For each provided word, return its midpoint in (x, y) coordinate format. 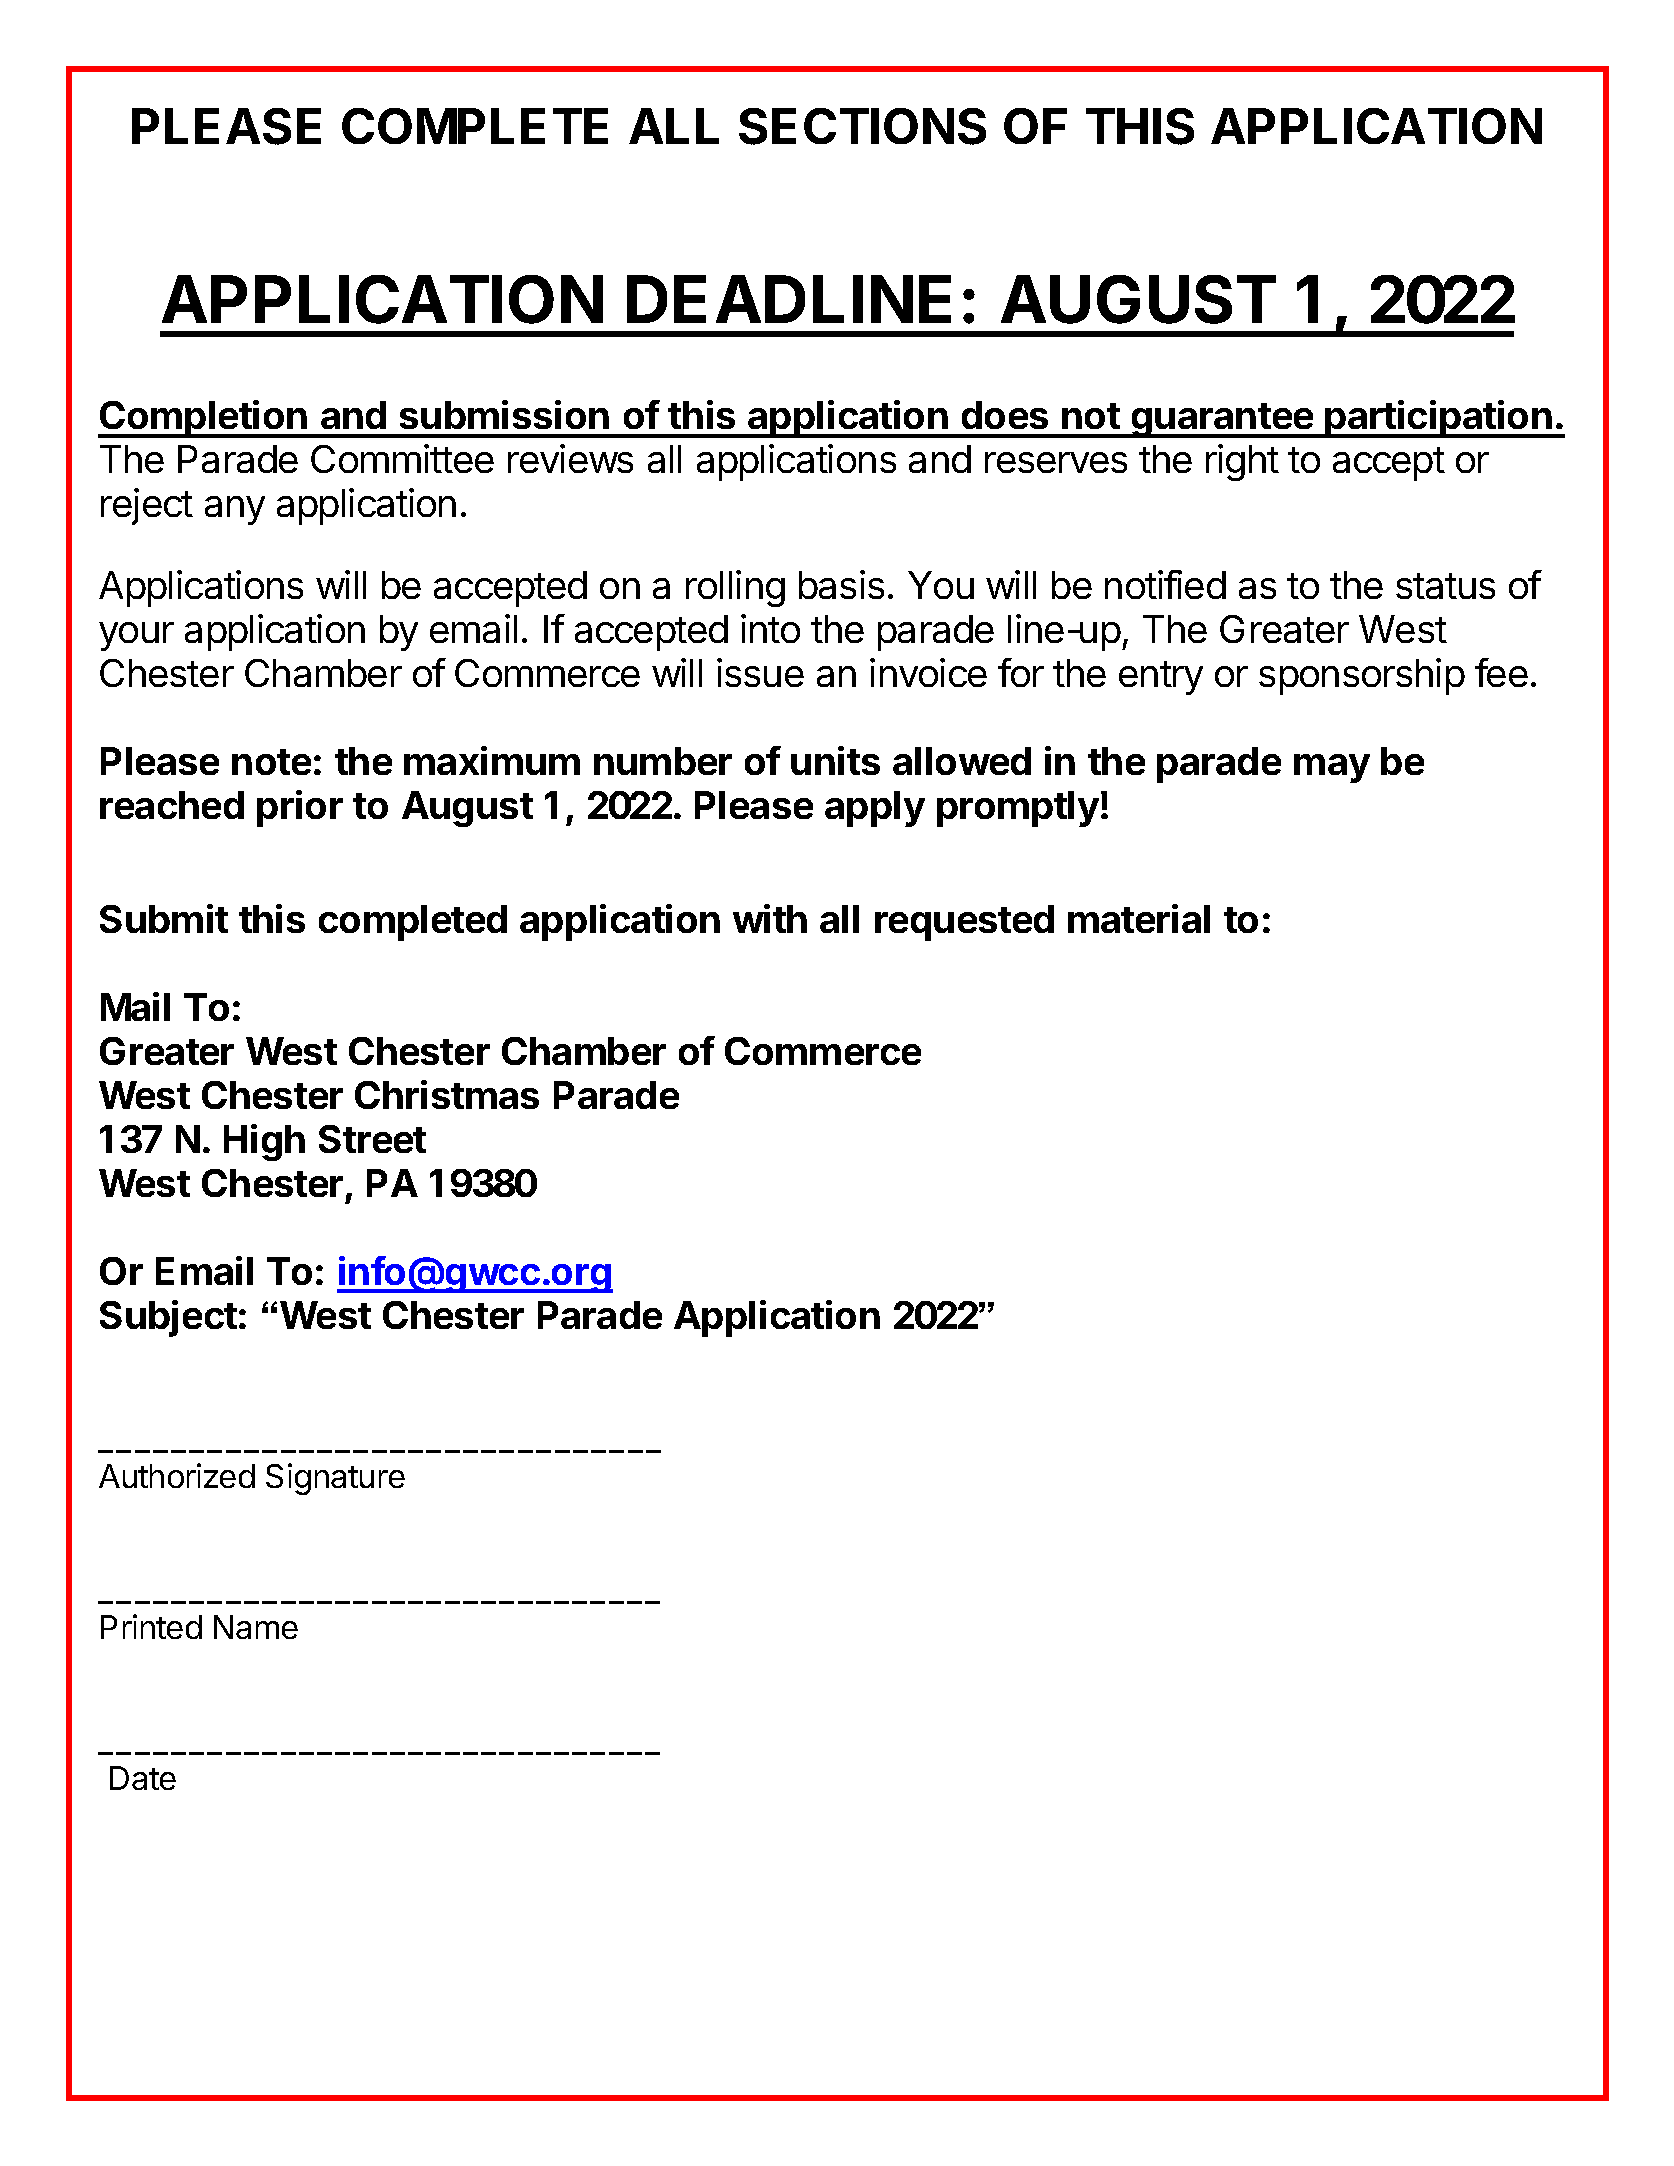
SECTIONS (862, 126)
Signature (335, 1479)
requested (964, 923)
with (770, 918)
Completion (203, 419)
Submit (164, 918)
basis (841, 584)
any (235, 510)
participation (1439, 419)
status (1445, 586)
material (1139, 918)
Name (256, 1627)
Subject (168, 1318)
